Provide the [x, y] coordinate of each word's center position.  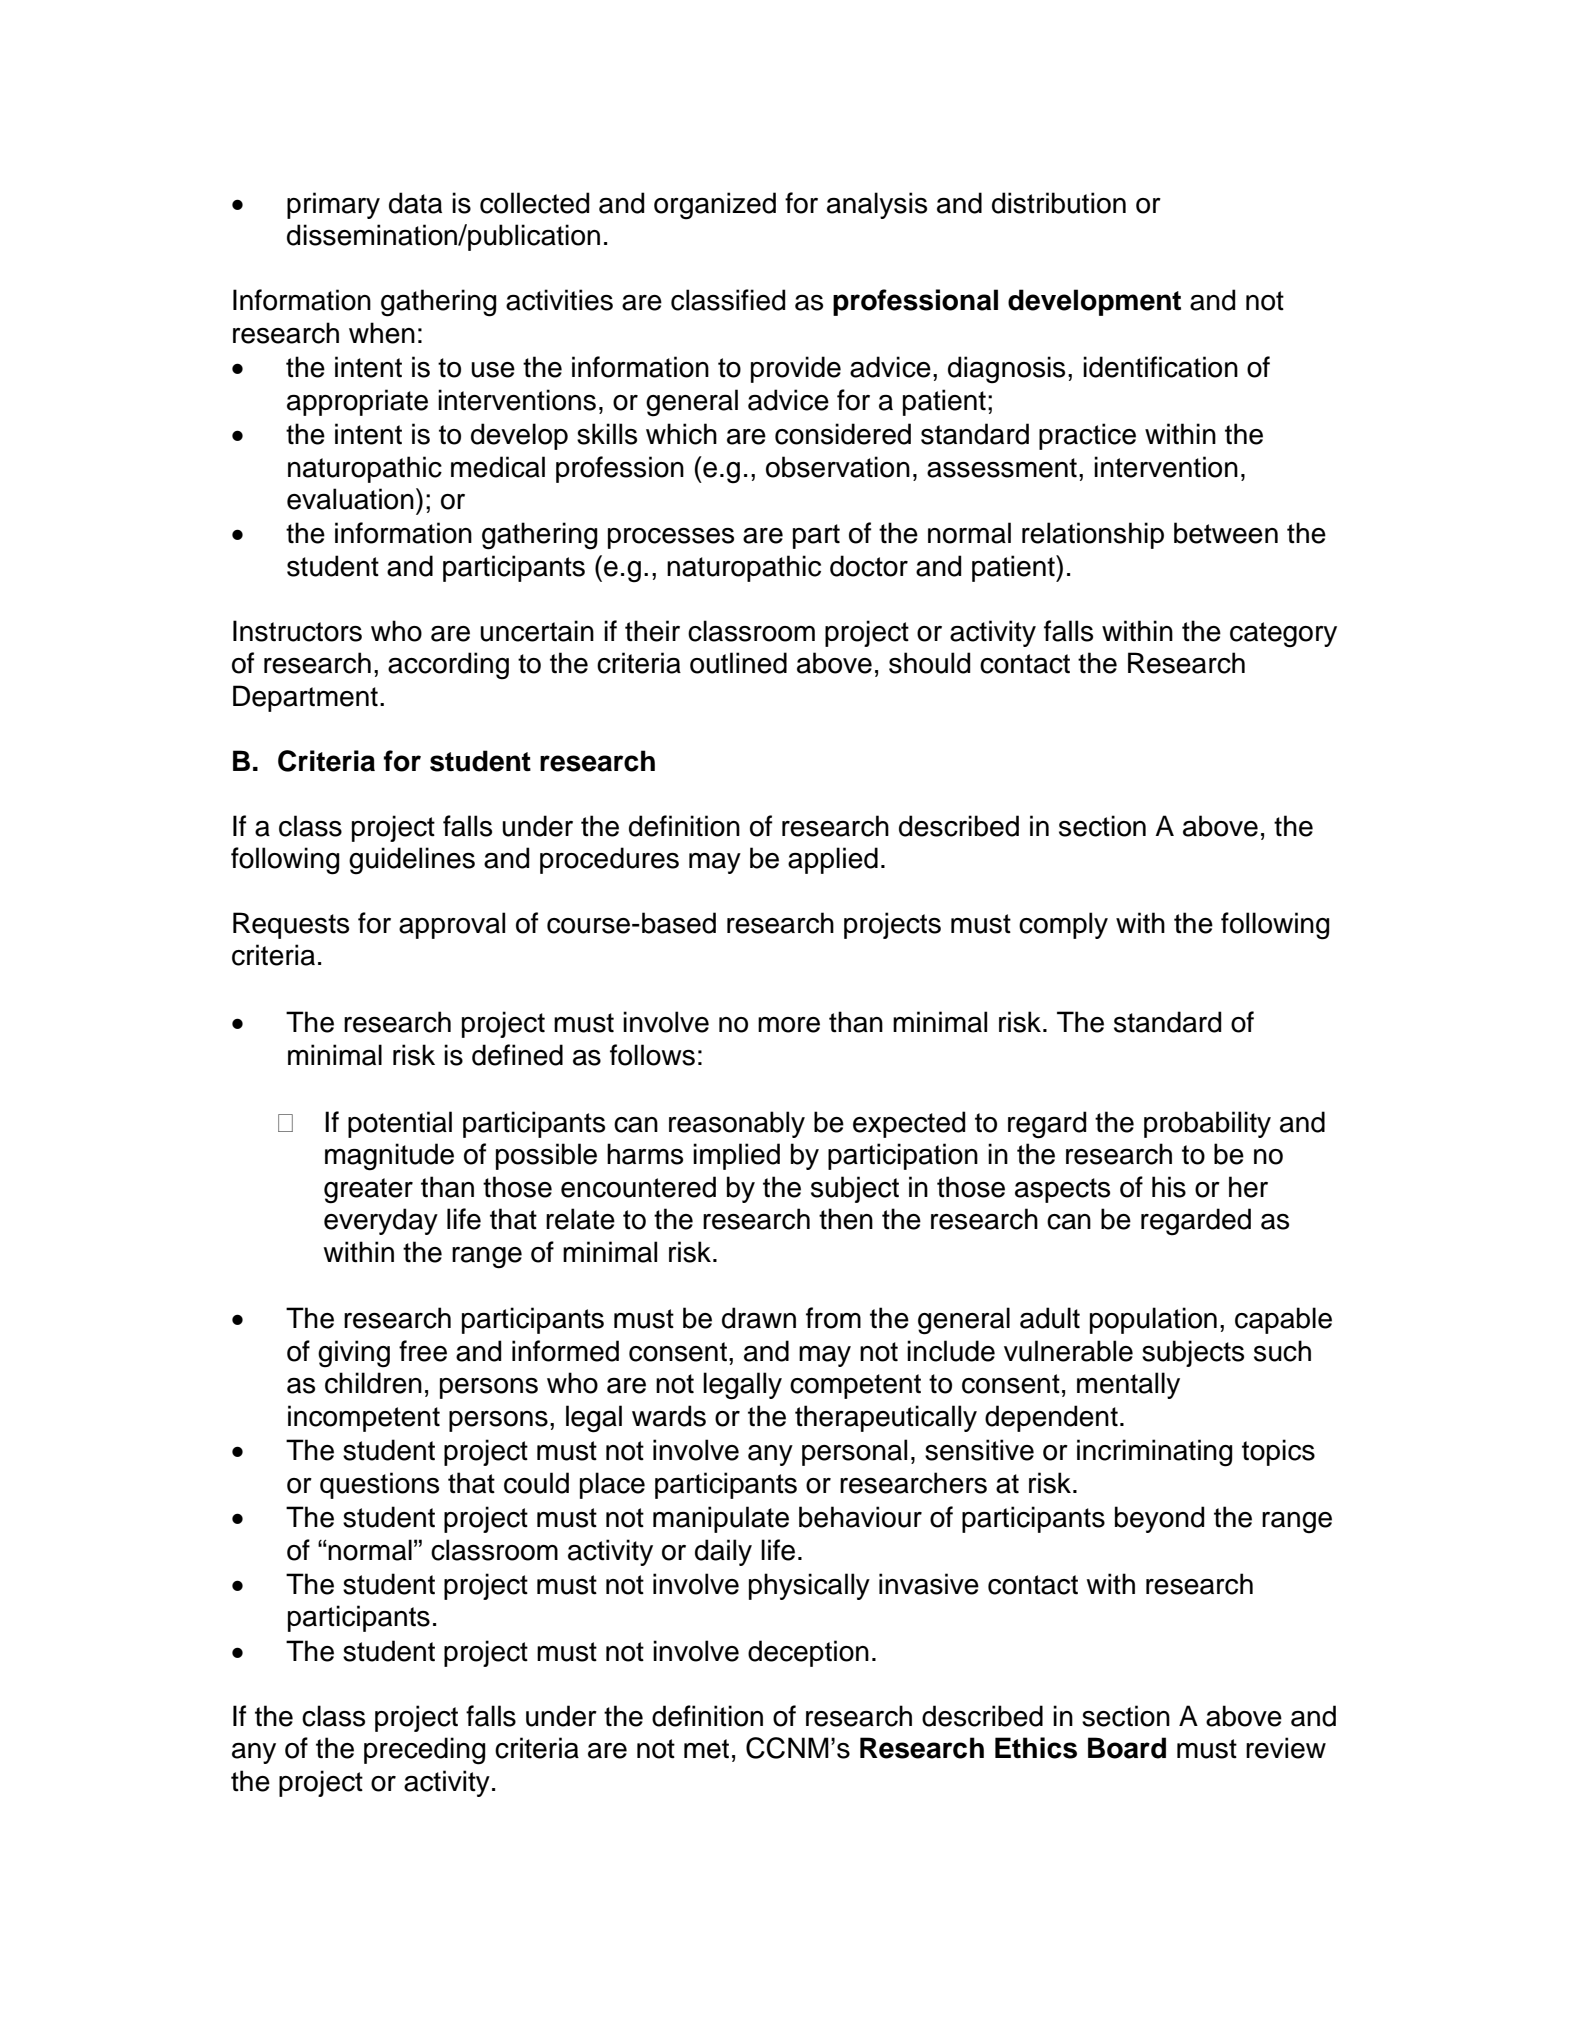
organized [715, 206]
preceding [424, 1751]
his [1169, 1187]
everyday [381, 1221]
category [1283, 635]
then [846, 1219]
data [415, 203]
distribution [1059, 203]
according [448, 666]
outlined [738, 663]
